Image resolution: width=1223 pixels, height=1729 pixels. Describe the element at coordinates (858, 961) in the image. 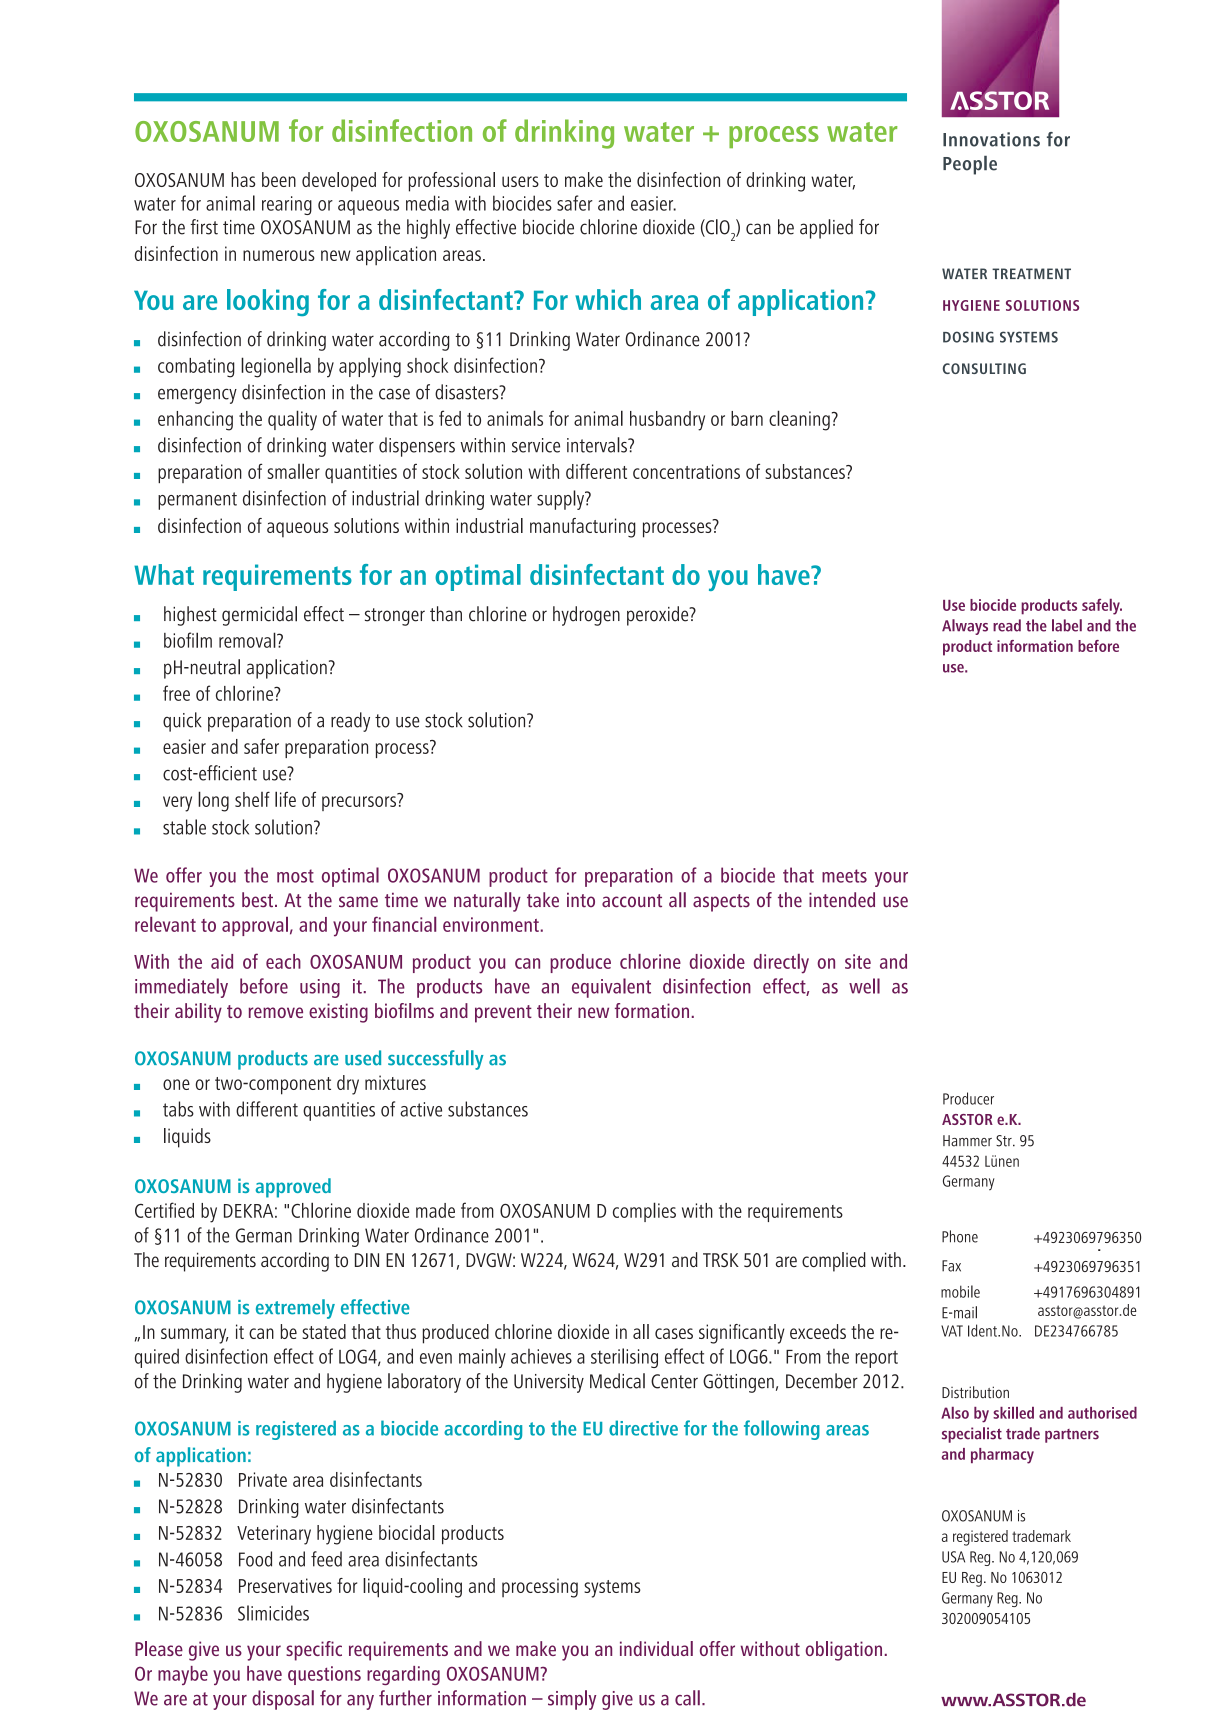

I see `site` at that location.
